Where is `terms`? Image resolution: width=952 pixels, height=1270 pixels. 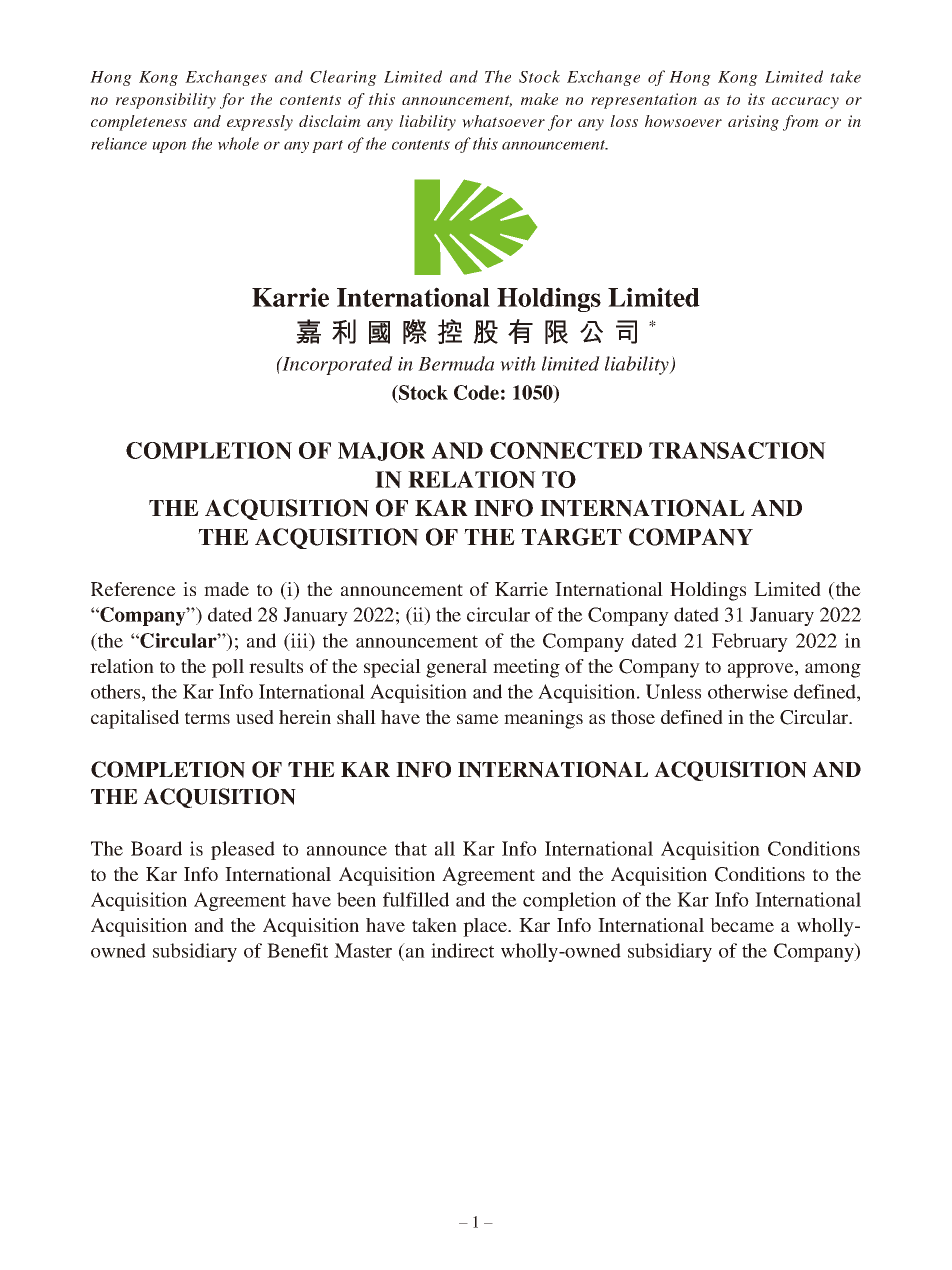
terms is located at coordinates (207, 718).
